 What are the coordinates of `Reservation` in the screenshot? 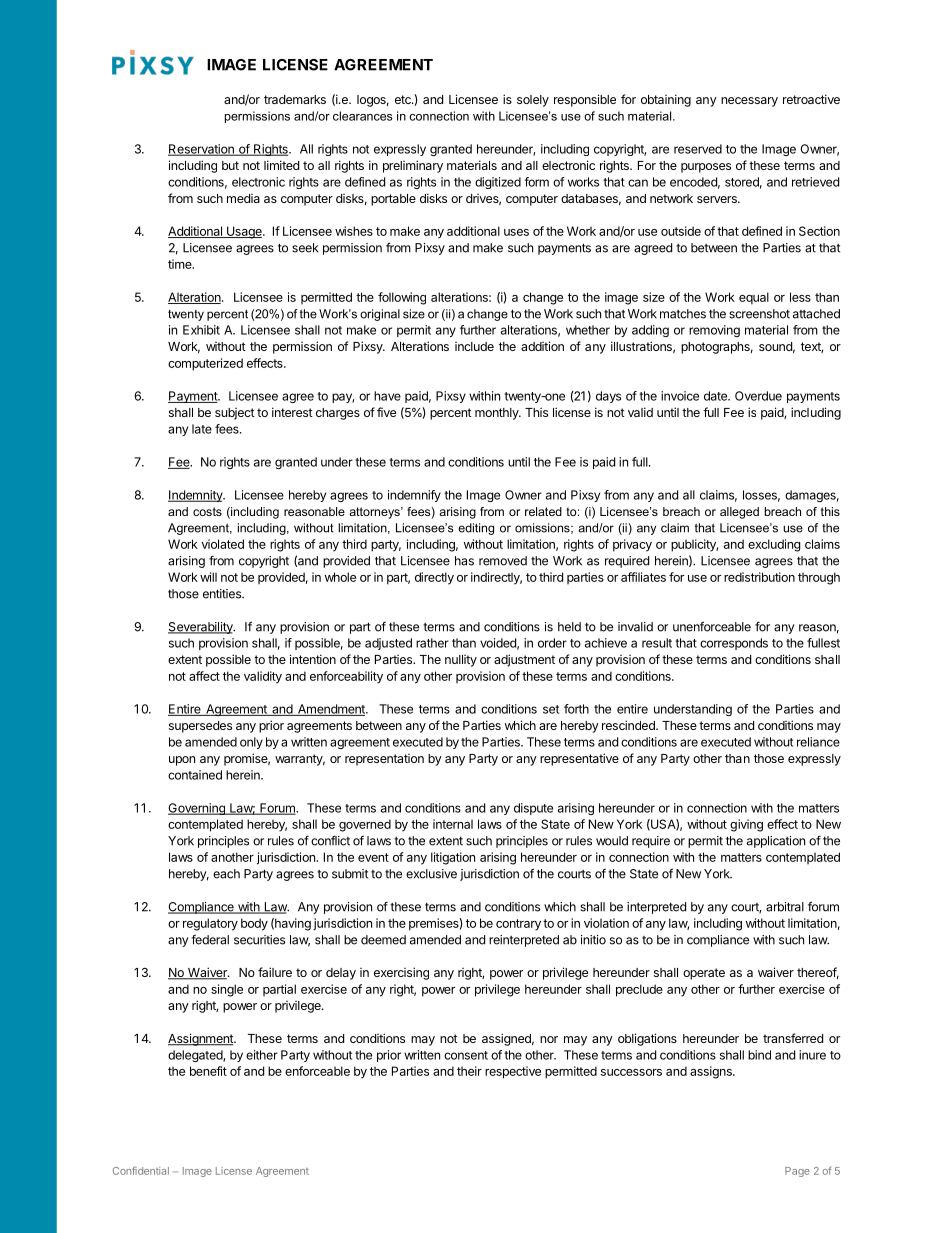 It's located at (202, 150).
